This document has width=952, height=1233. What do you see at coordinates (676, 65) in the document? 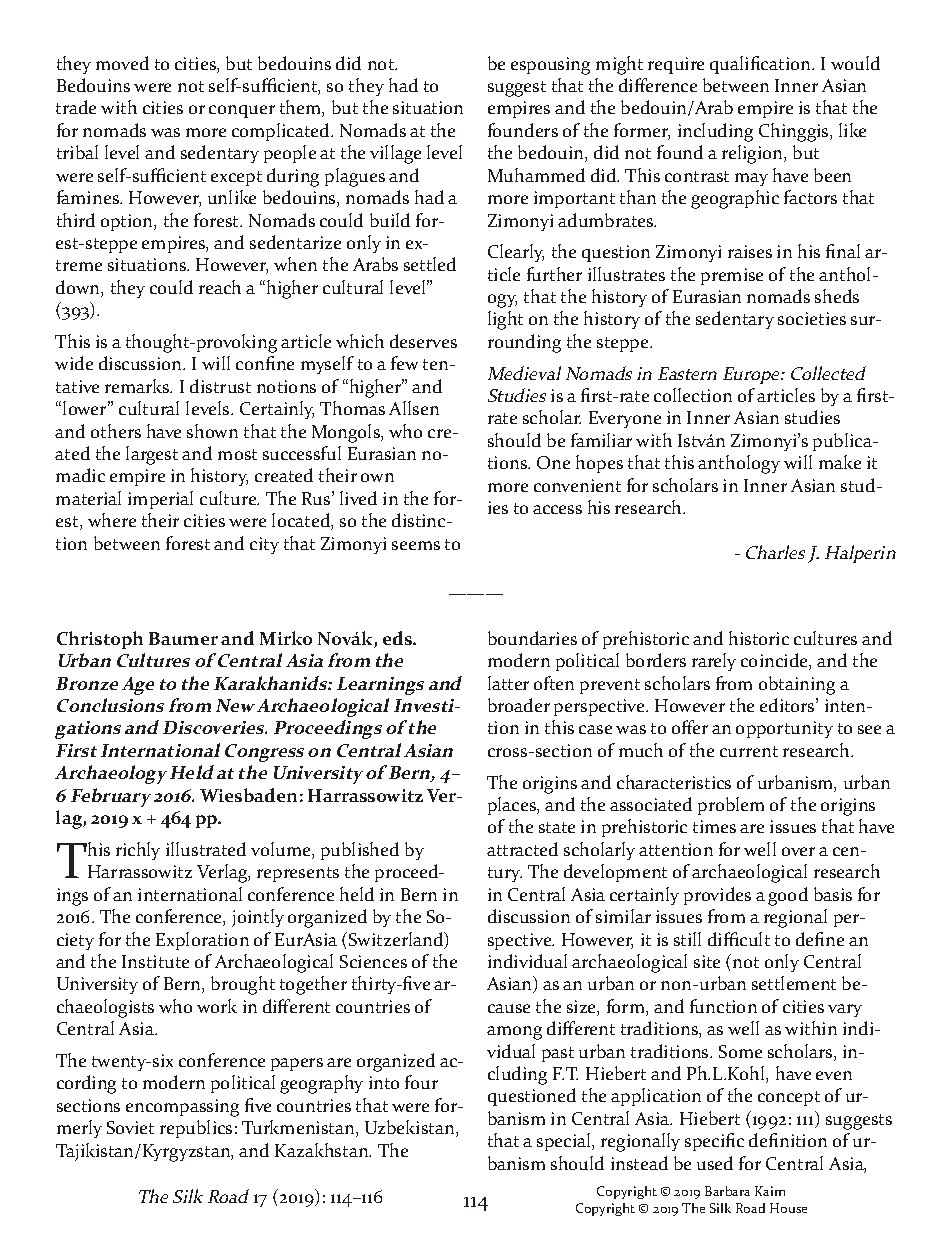
I see `require` at bounding box center [676, 65].
